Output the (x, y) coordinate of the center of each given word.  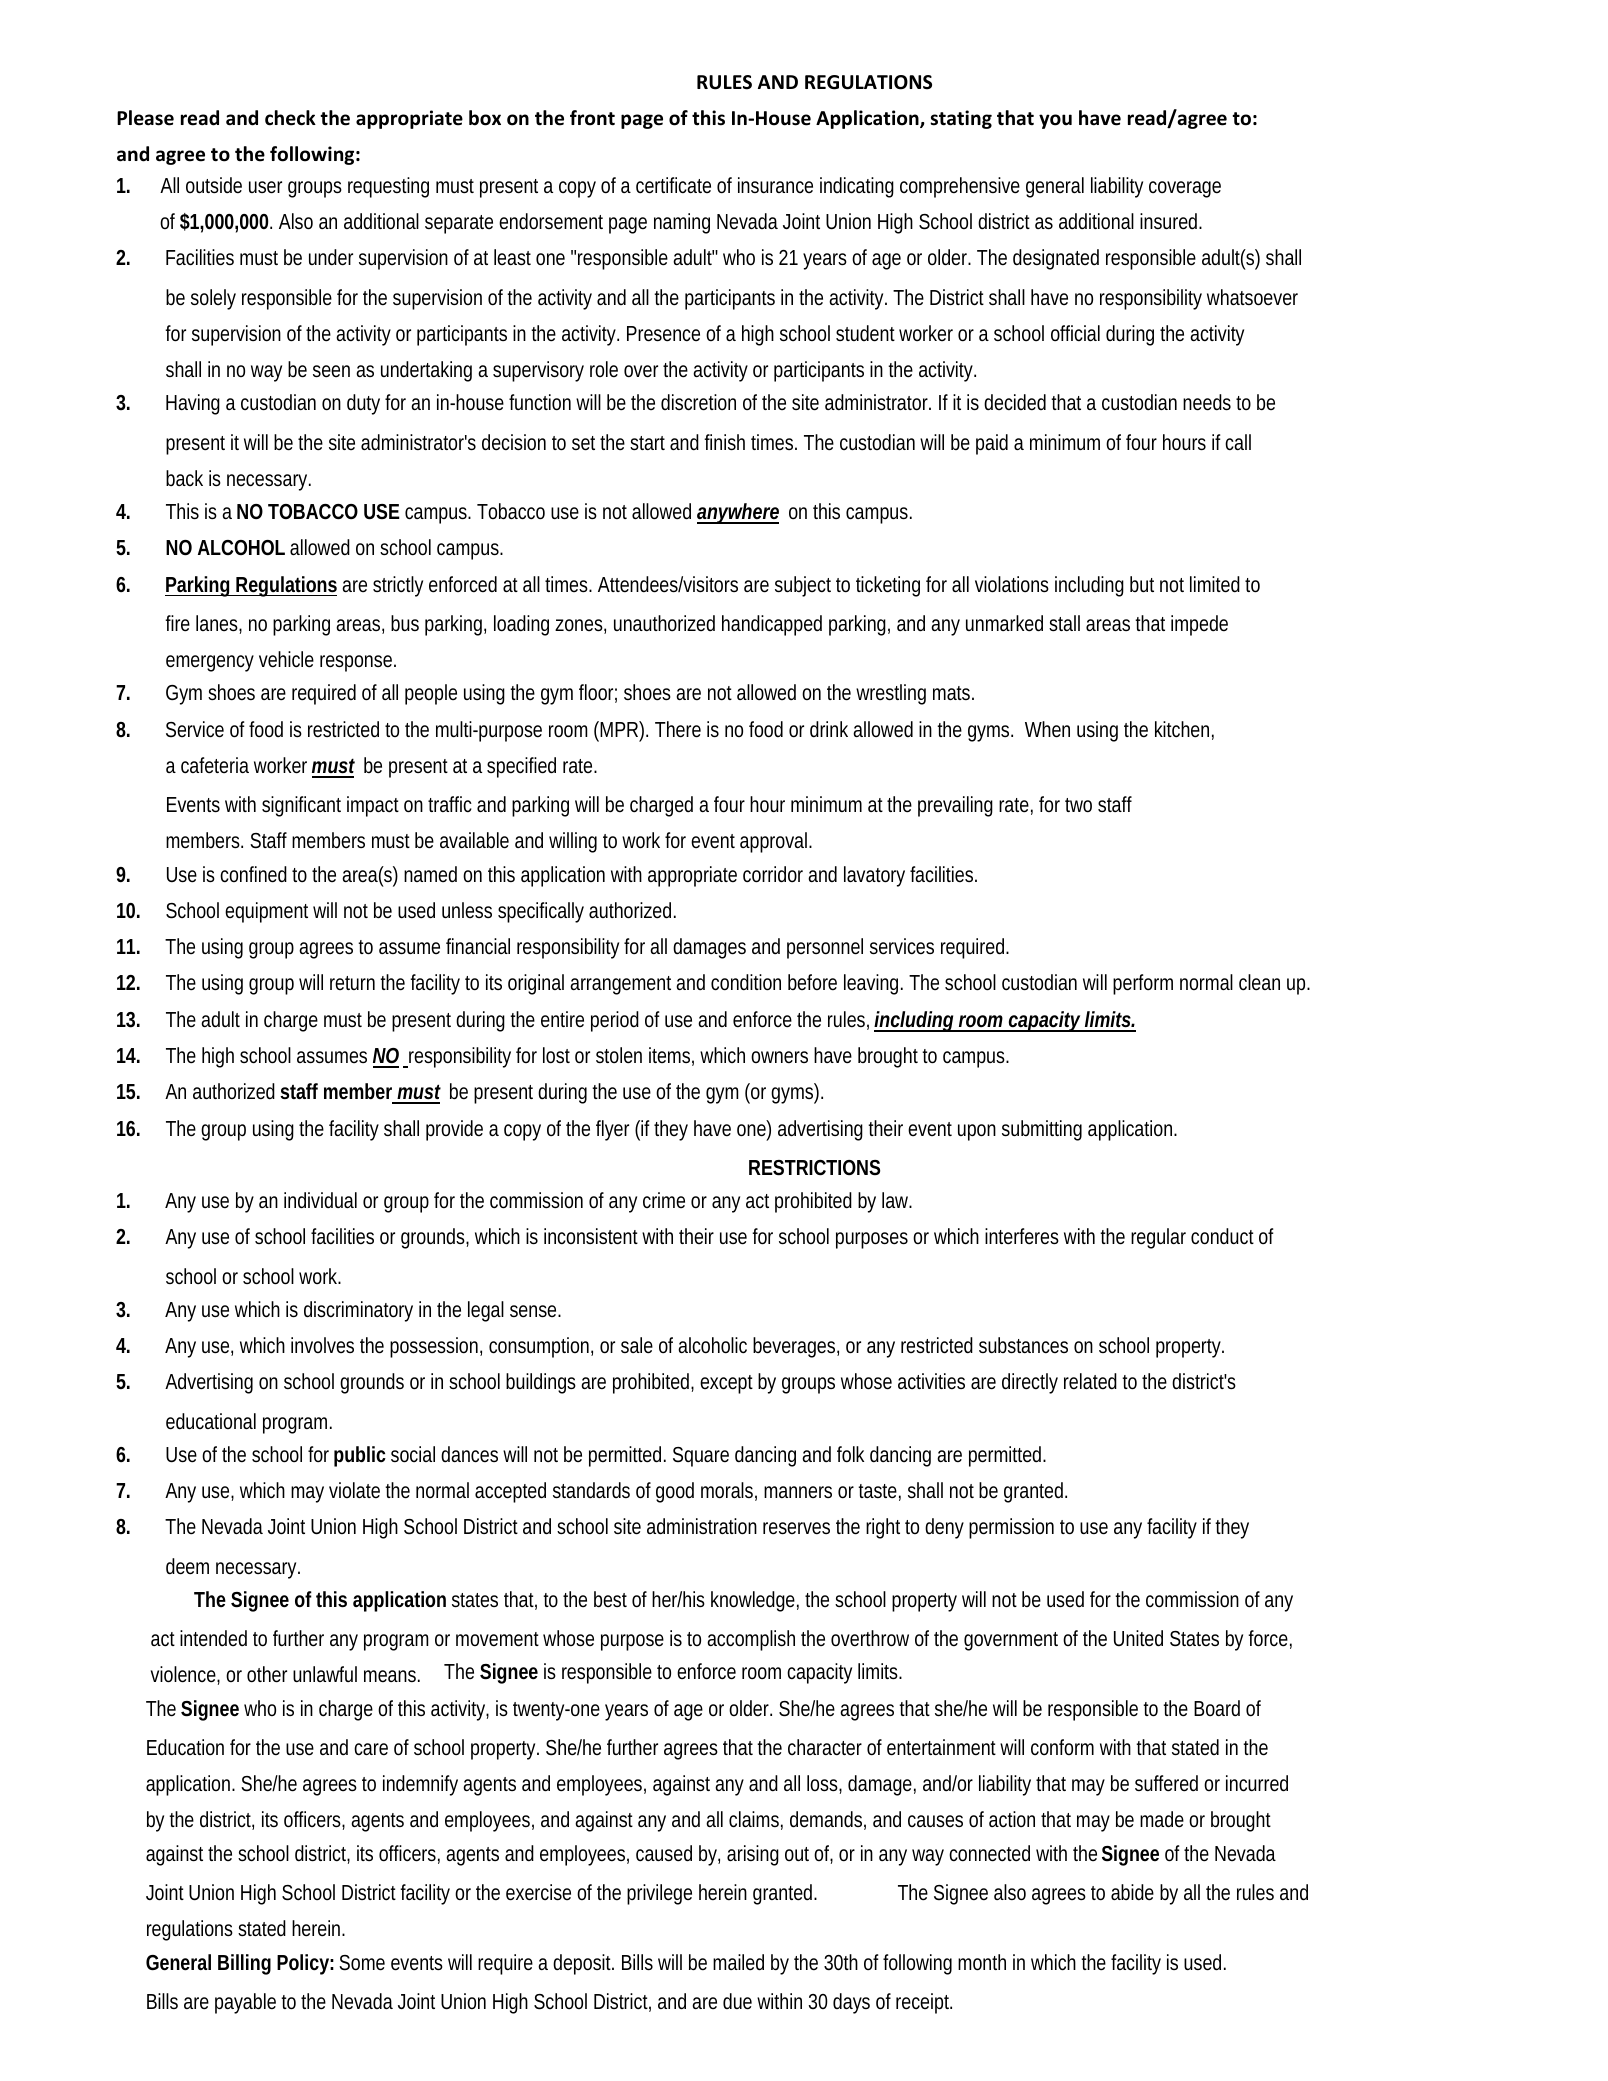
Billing (244, 1964)
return (352, 983)
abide (1132, 1892)
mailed (738, 1962)
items (671, 1056)
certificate (673, 185)
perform (1143, 984)
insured (1171, 221)
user (265, 187)
